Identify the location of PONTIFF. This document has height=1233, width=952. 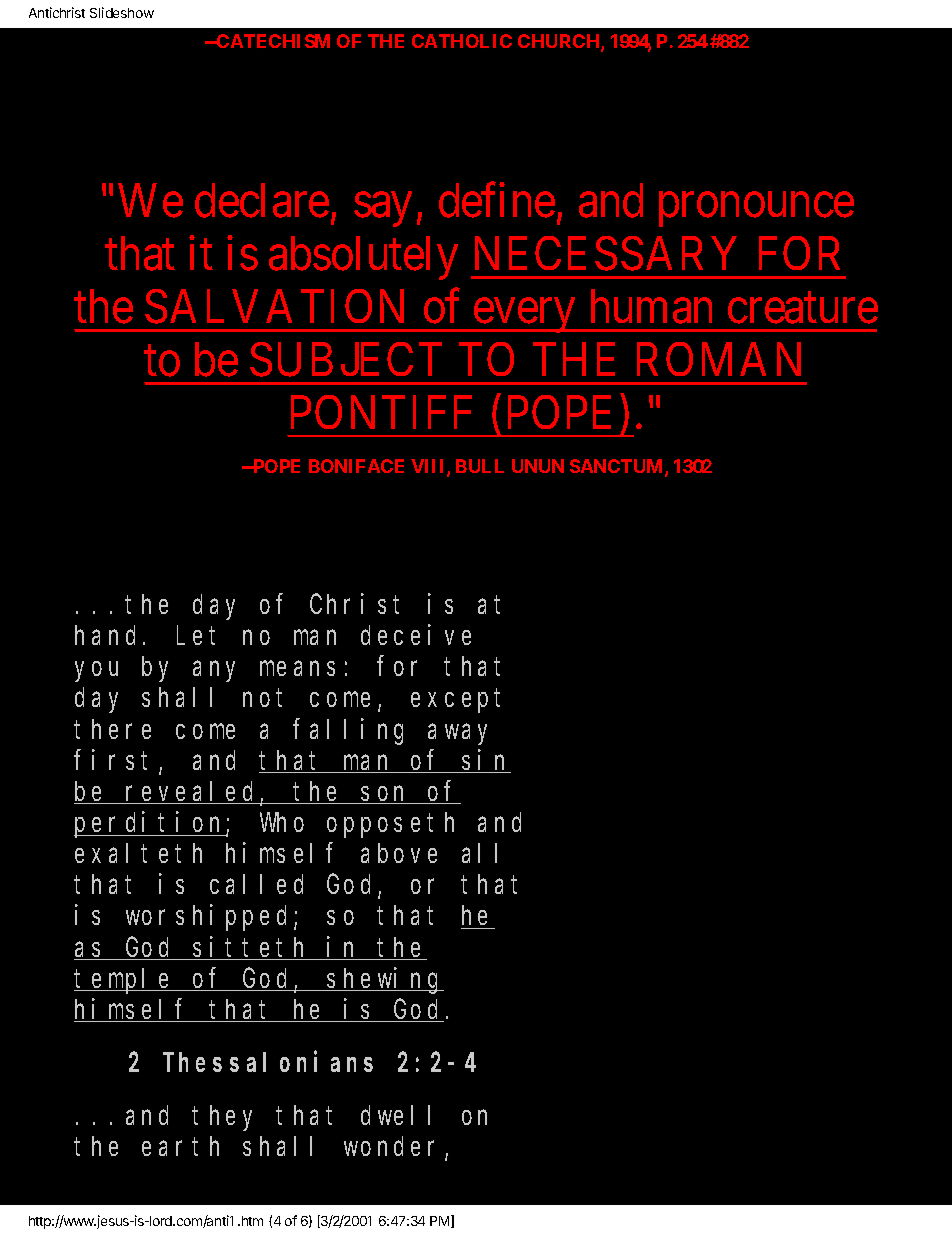
(381, 412).
